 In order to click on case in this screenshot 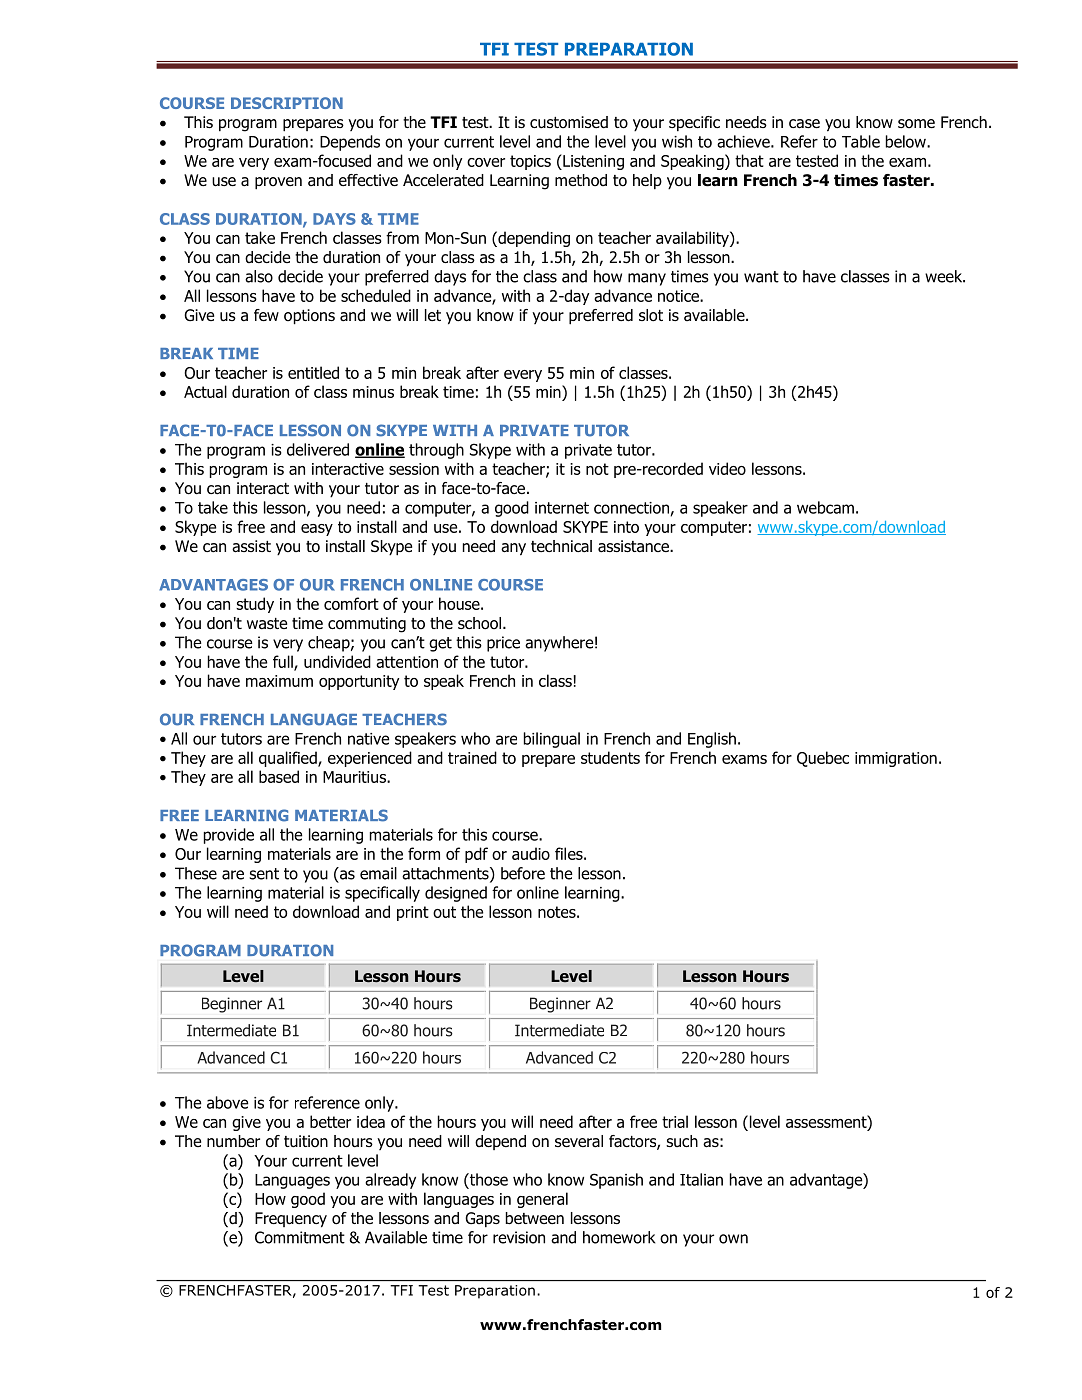, I will do `click(804, 124)`.
